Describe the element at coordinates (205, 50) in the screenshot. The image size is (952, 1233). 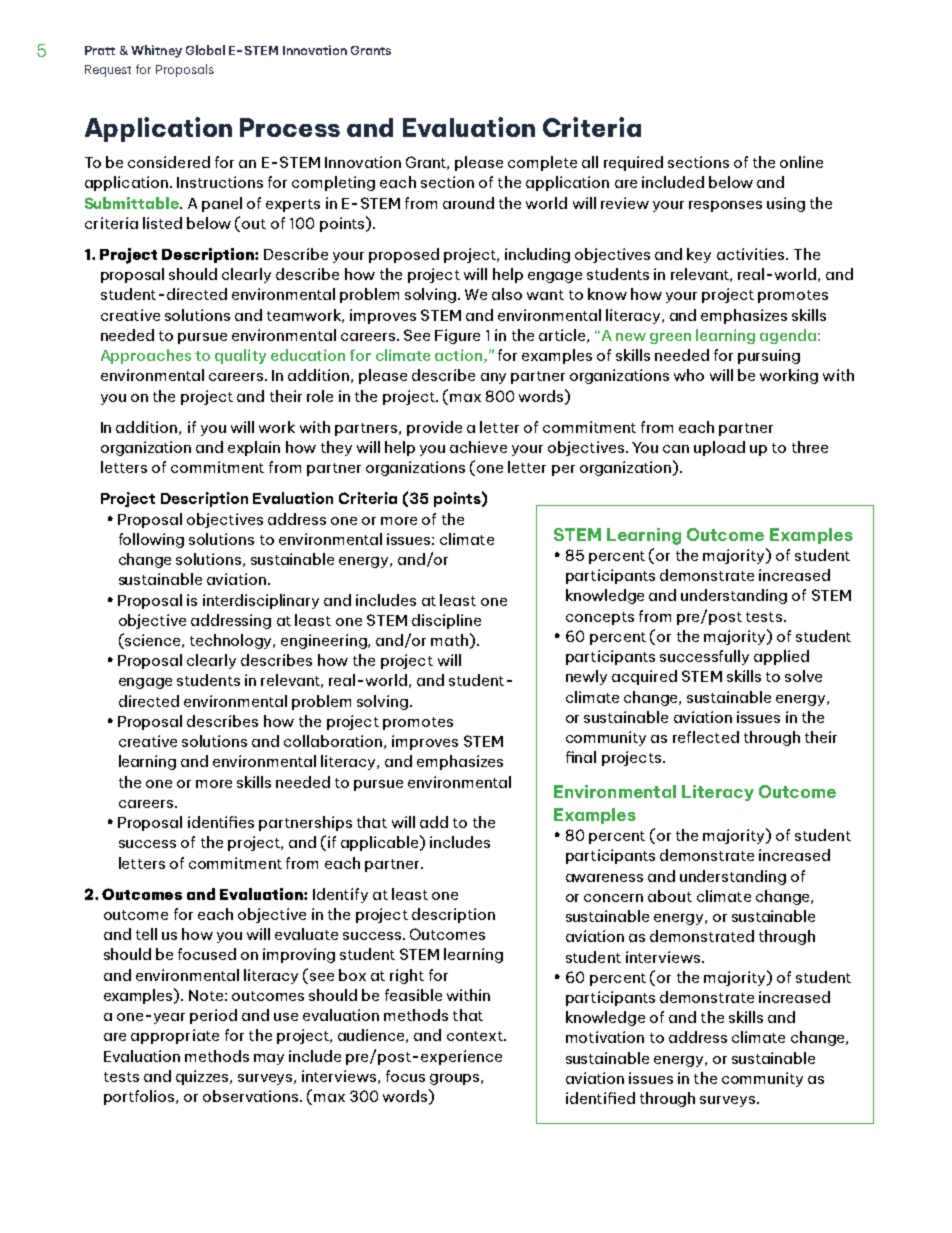
I see `Global` at that location.
